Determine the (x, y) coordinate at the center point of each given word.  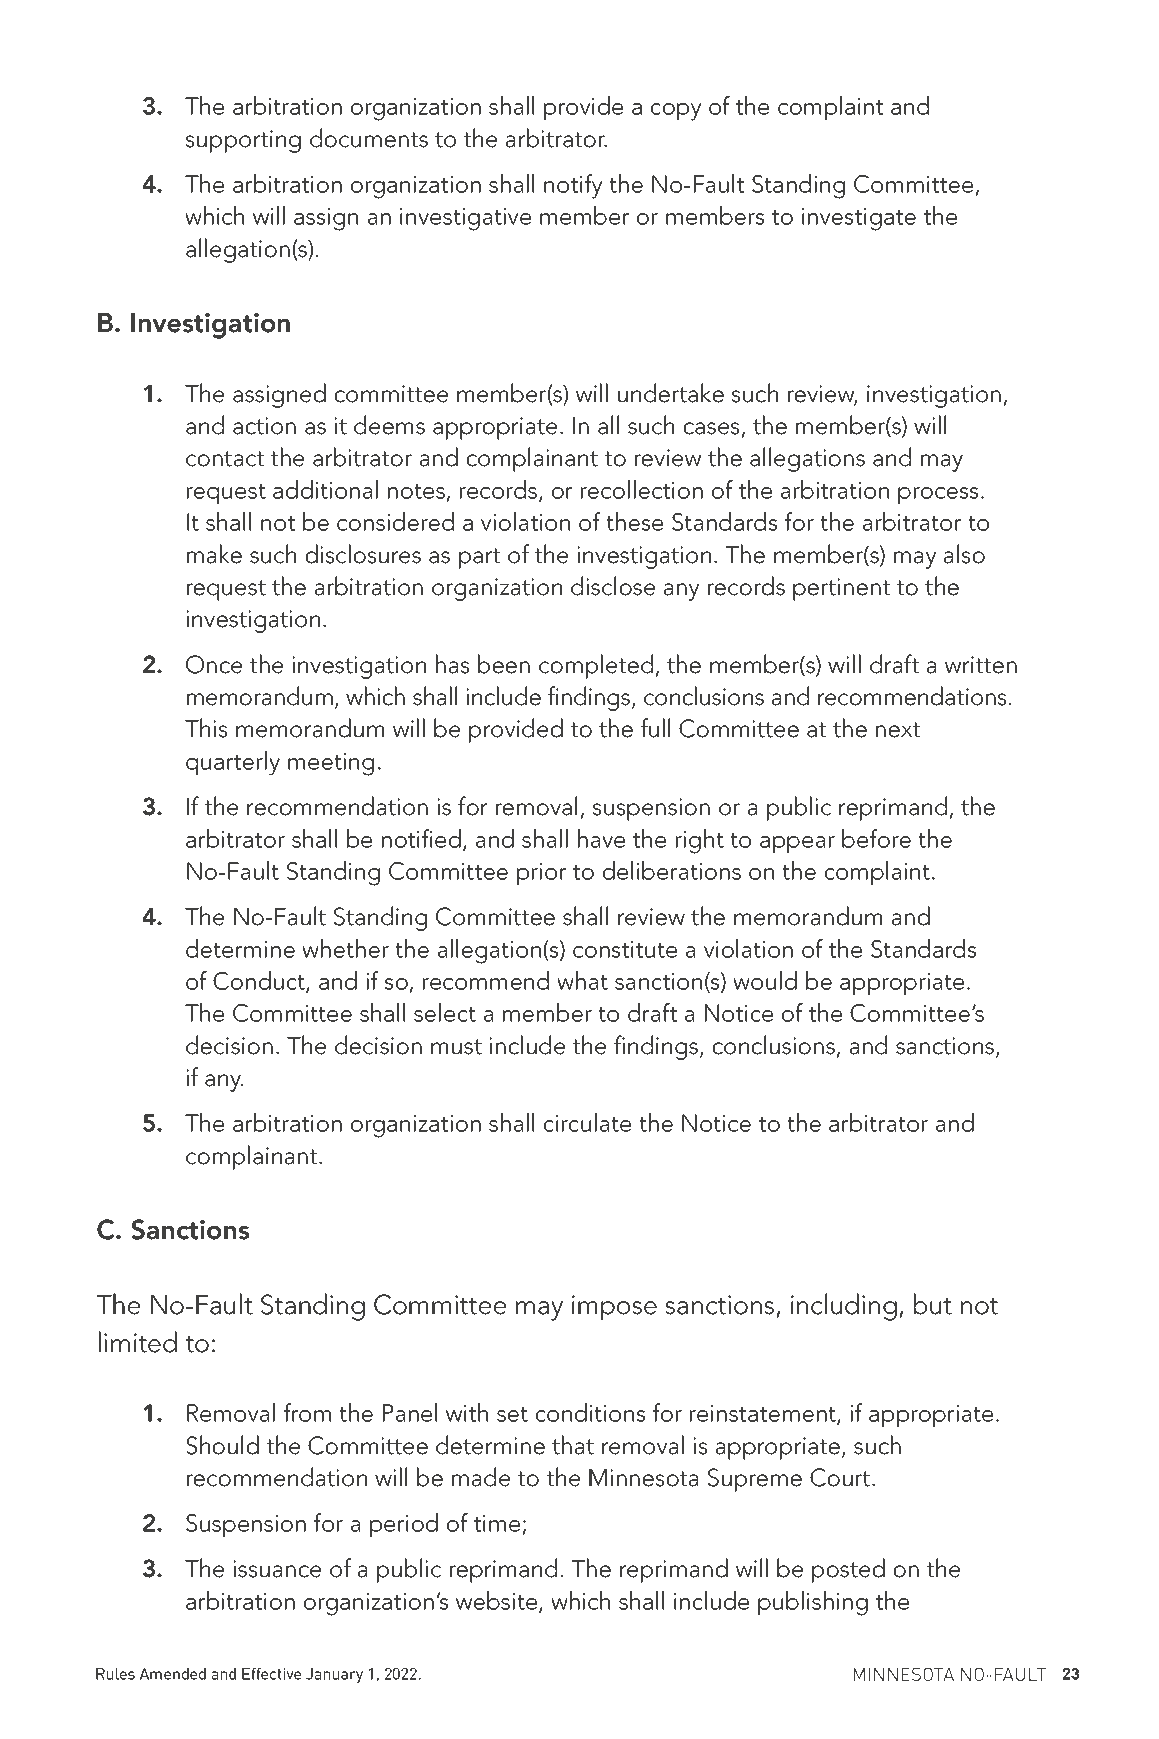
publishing (813, 1603)
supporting (243, 141)
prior (541, 874)
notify (573, 186)
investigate (859, 219)
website (498, 1601)
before (876, 838)
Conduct (260, 982)
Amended (173, 1674)
